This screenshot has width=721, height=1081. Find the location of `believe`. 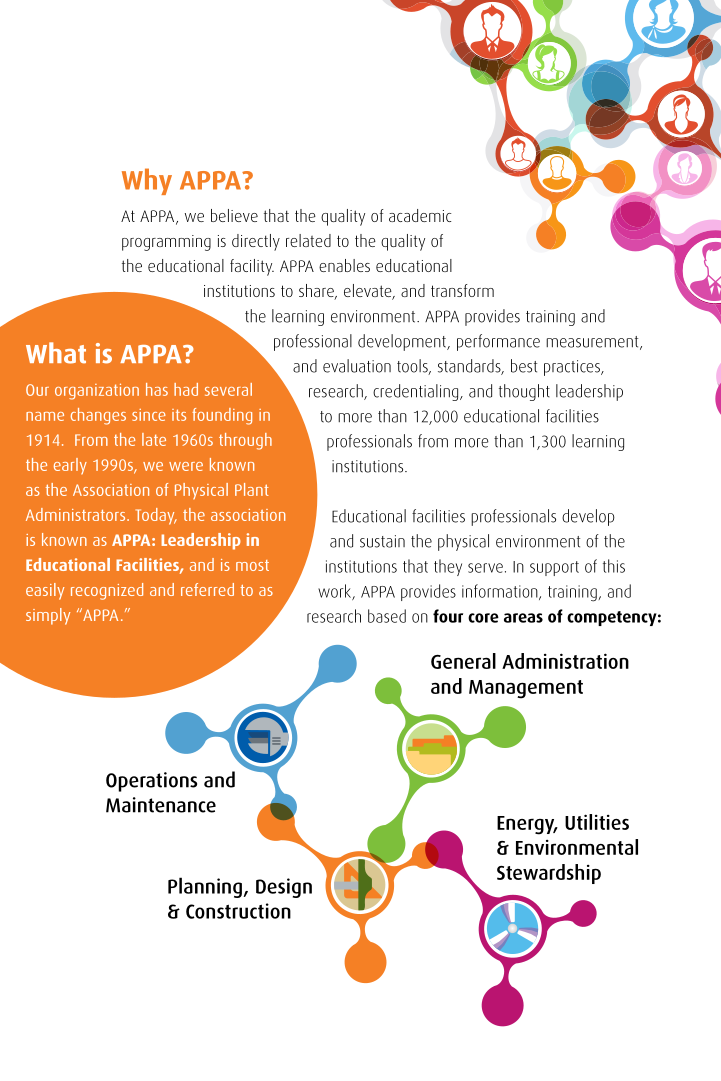

believe is located at coordinates (234, 215).
